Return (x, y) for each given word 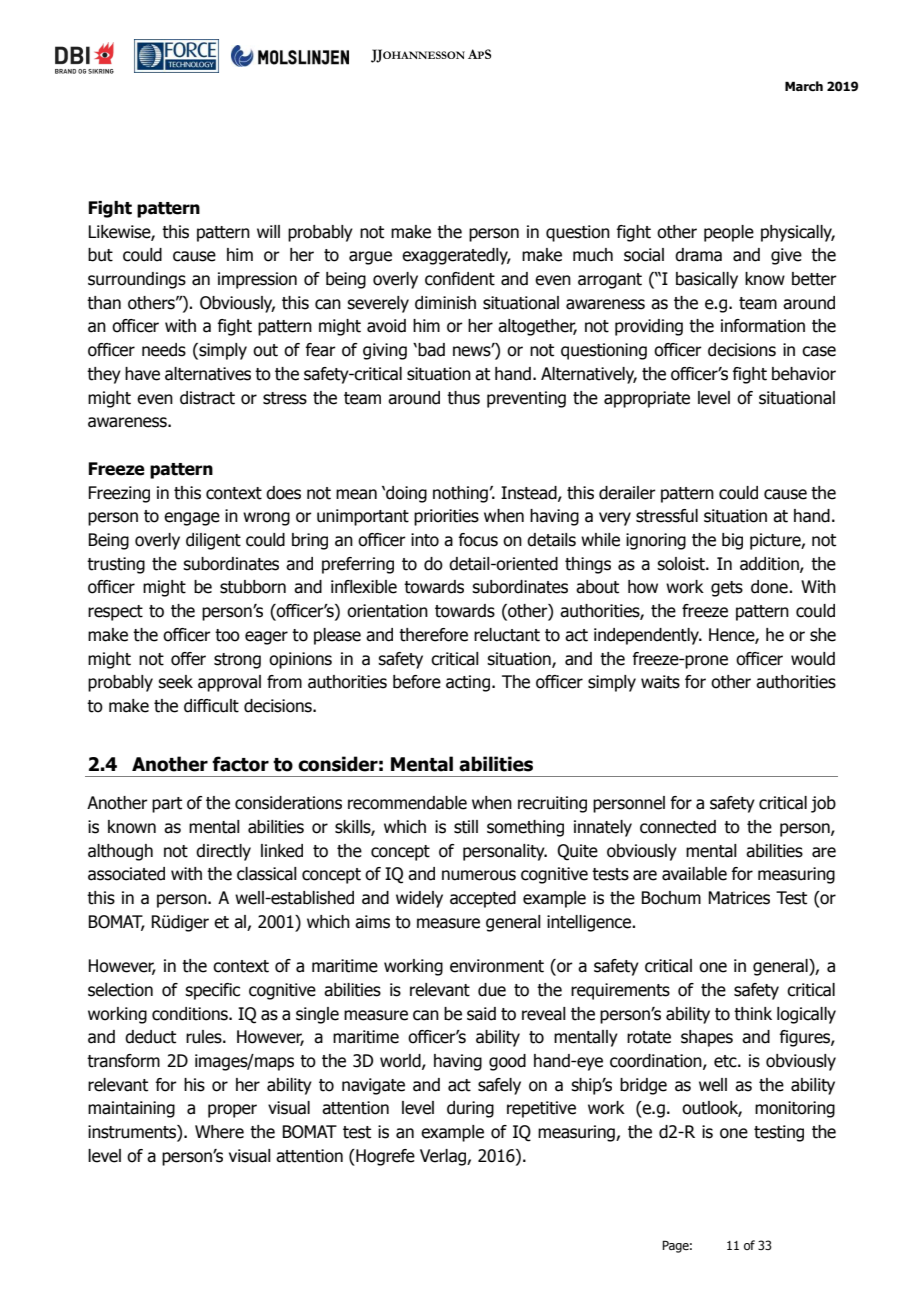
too (227, 635)
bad (431, 350)
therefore (433, 635)
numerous (479, 875)
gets (727, 589)
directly (223, 852)
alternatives (208, 374)
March (804, 86)
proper (232, 1111)
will (268, 231)
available (694, 874)
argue (370, 258)
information (763, 326)
